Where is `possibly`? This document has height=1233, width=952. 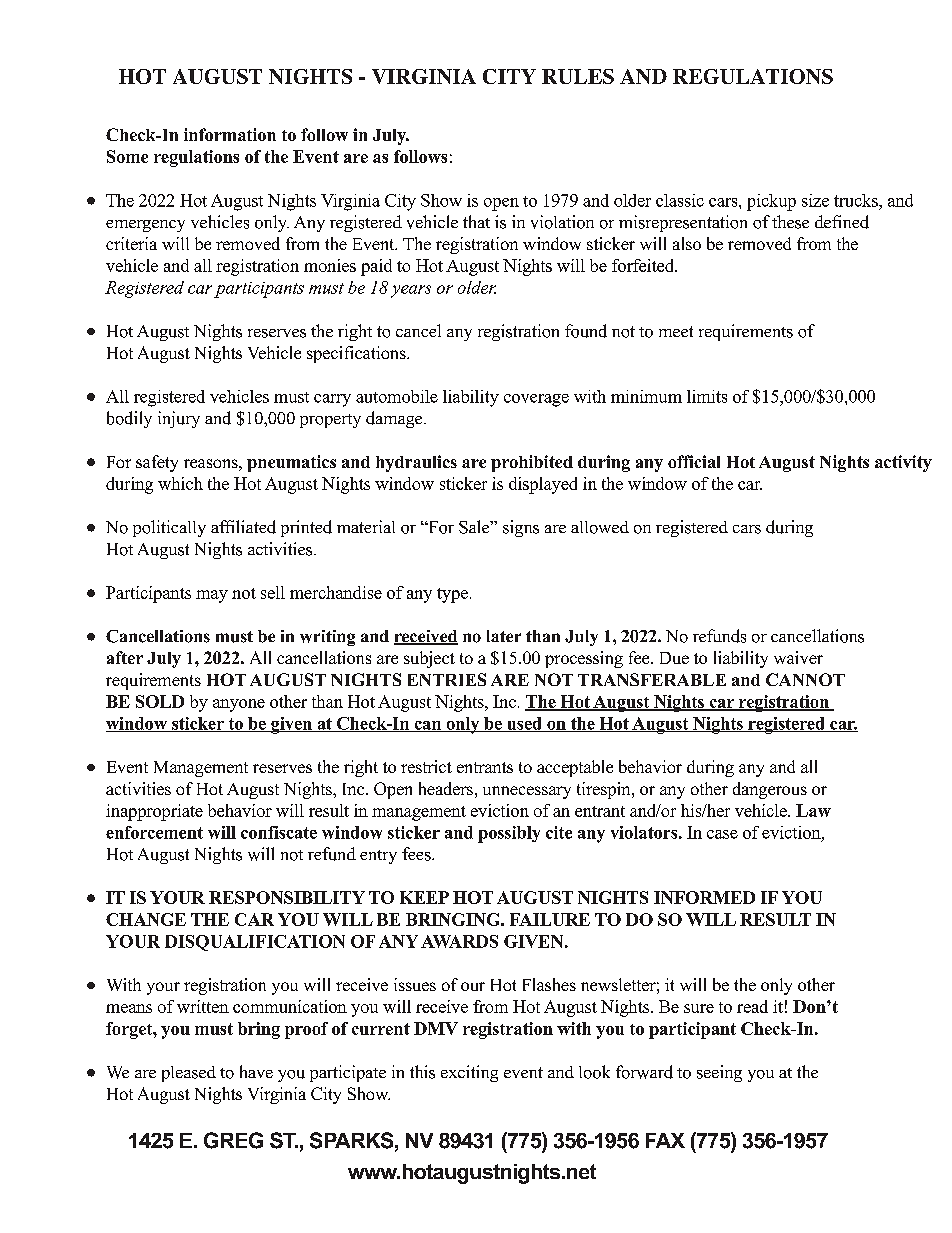
possibly is located at coordinates (509, 834).
